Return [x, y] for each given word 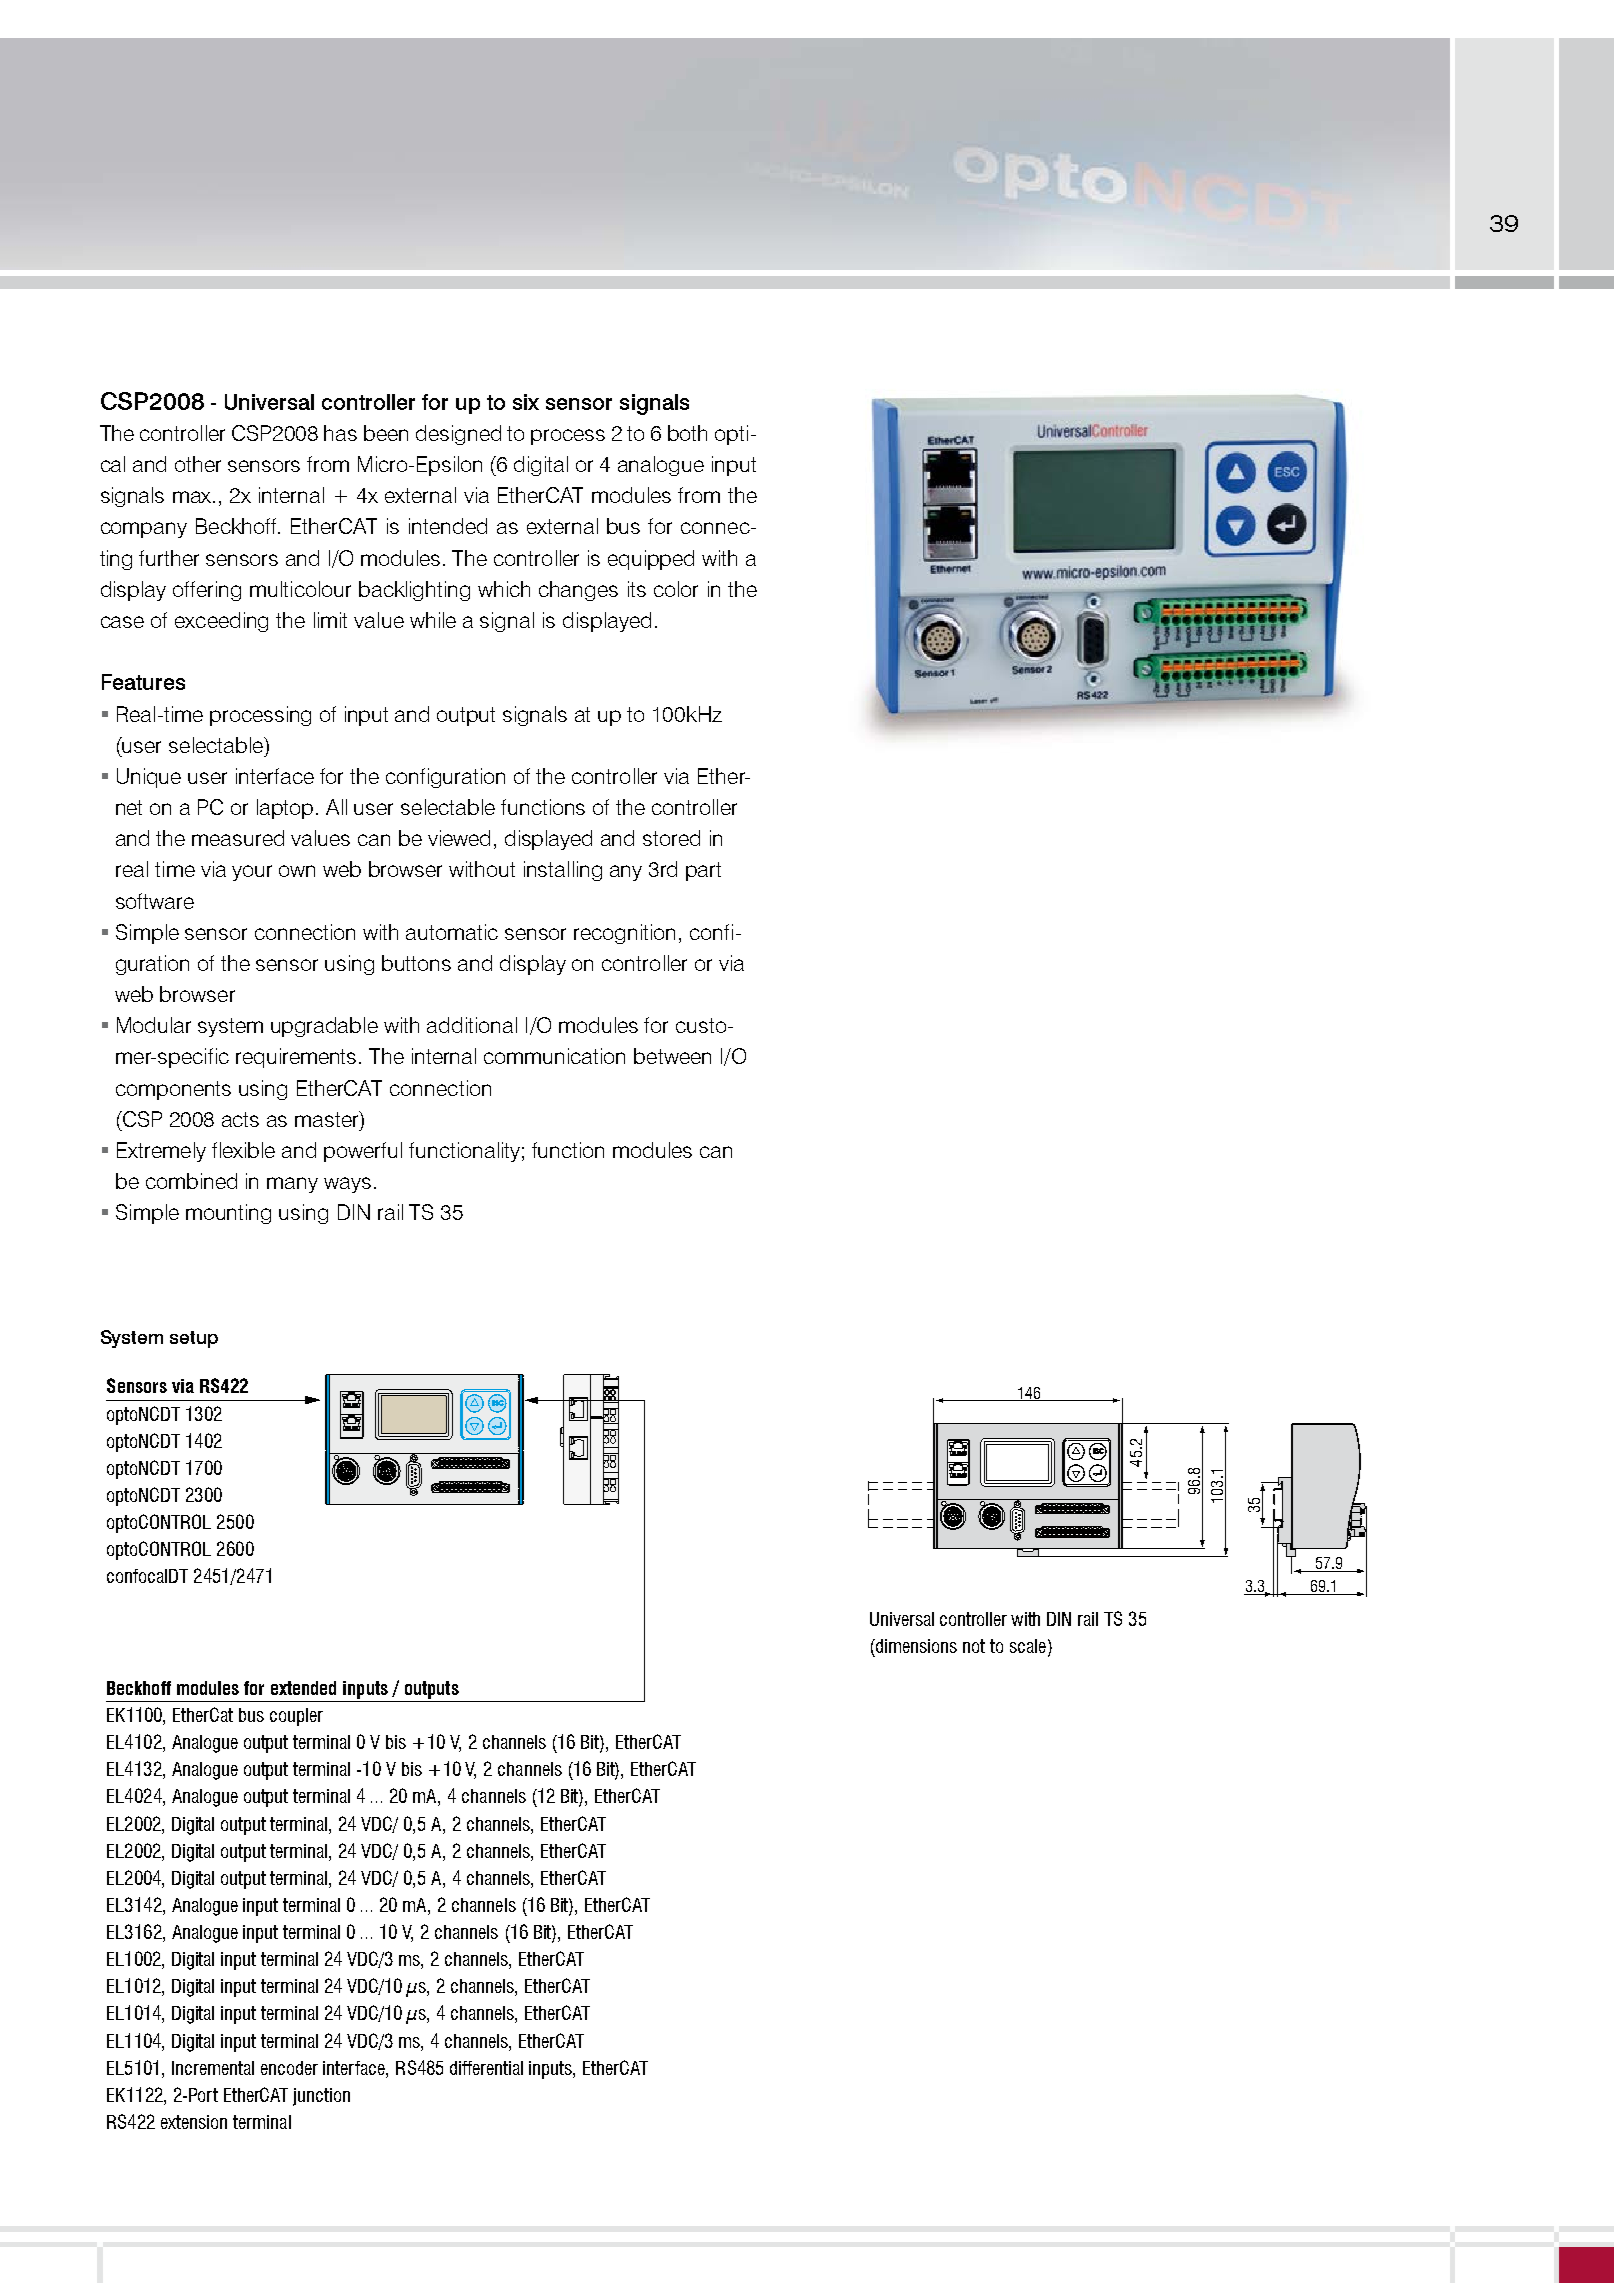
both [687, 433]
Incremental [213, 2068]
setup [194, 1339]
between [672, 1056]
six [526, 402]
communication [554, 1056]
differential [486, 2068]
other [198, 464]
